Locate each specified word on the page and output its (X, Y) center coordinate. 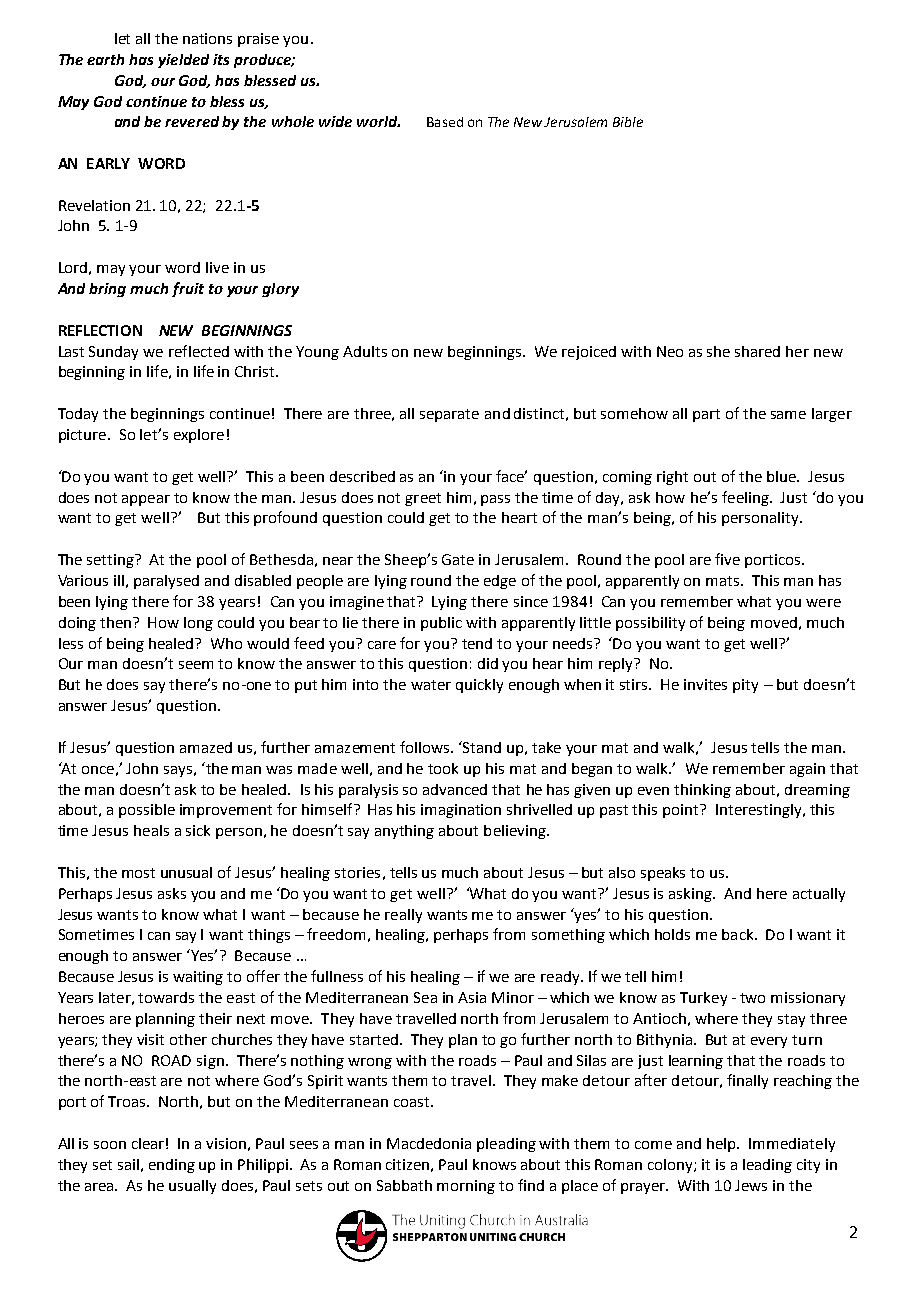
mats (724, 581)
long (198, 624)
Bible (628, 122)
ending (172, 1166)
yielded (183, 61)
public (441, 624)
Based (445, 122)
